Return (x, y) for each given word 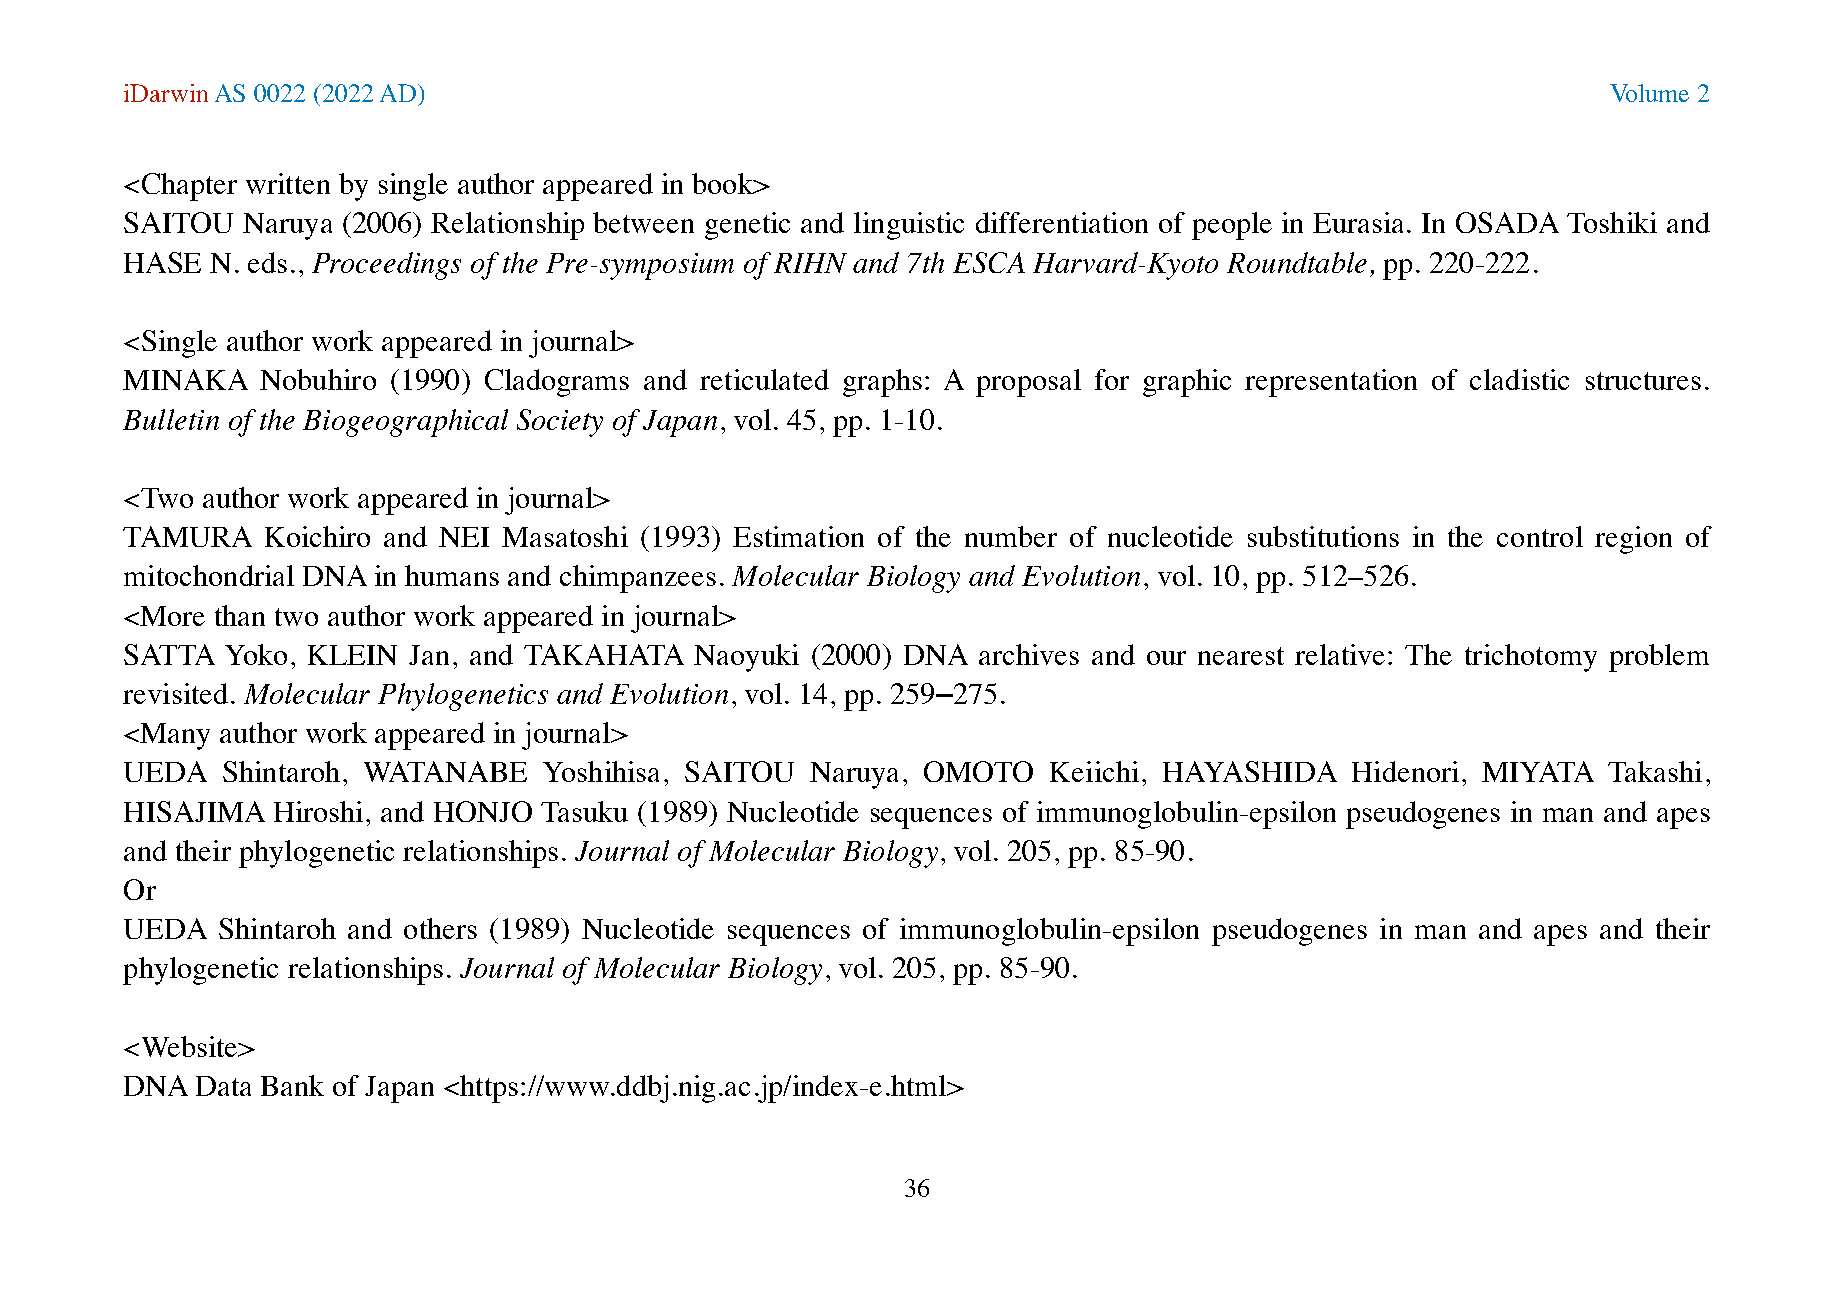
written (288, 183)
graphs (882, 383)
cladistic (1519, 379)
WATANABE (445, 771)
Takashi (1655, 771)
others (440, 928)
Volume (1649, 93)
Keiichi (1094, 771)
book (723, 183)
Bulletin (171, 419)
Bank (292, 1085)
